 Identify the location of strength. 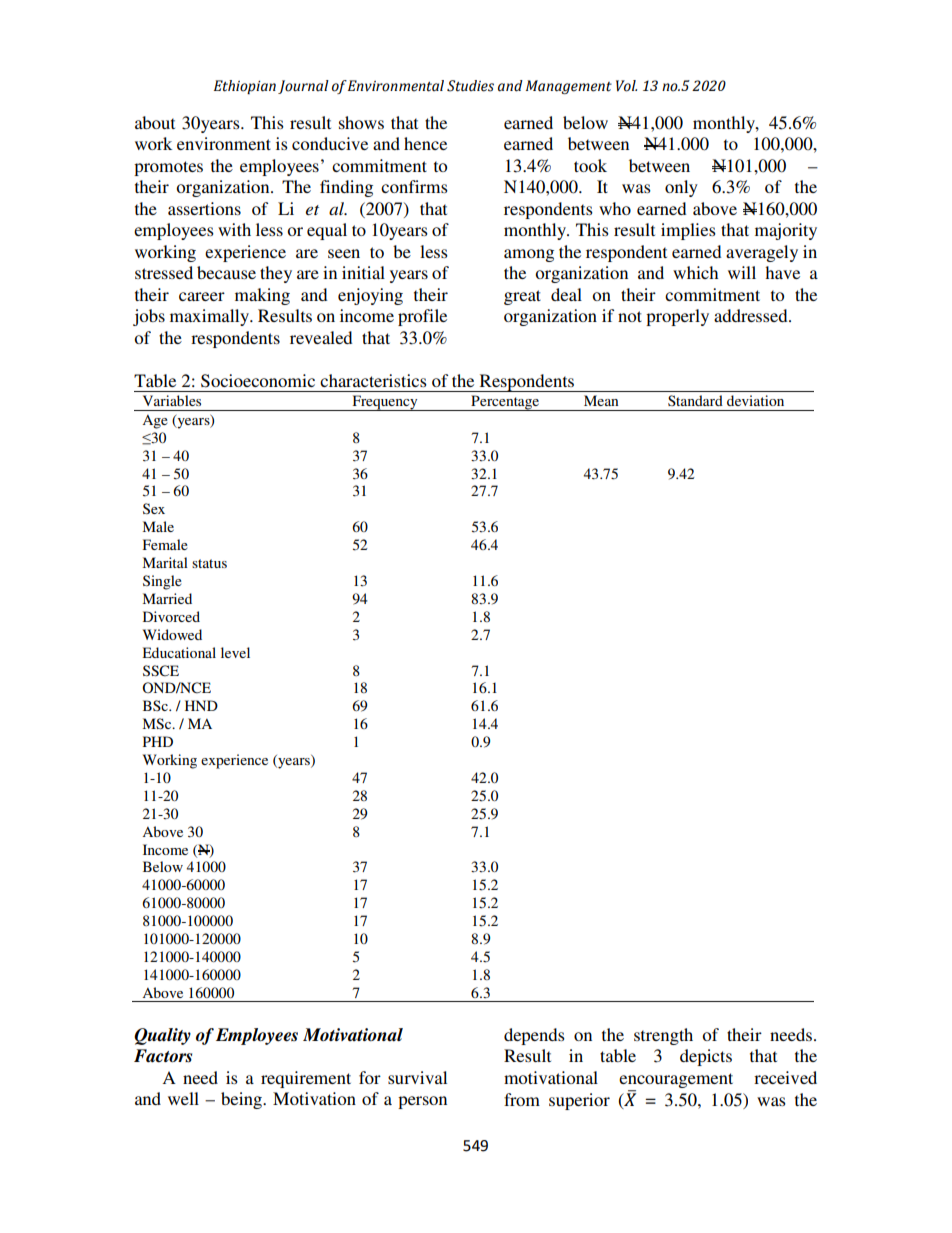
(663, 1036).
